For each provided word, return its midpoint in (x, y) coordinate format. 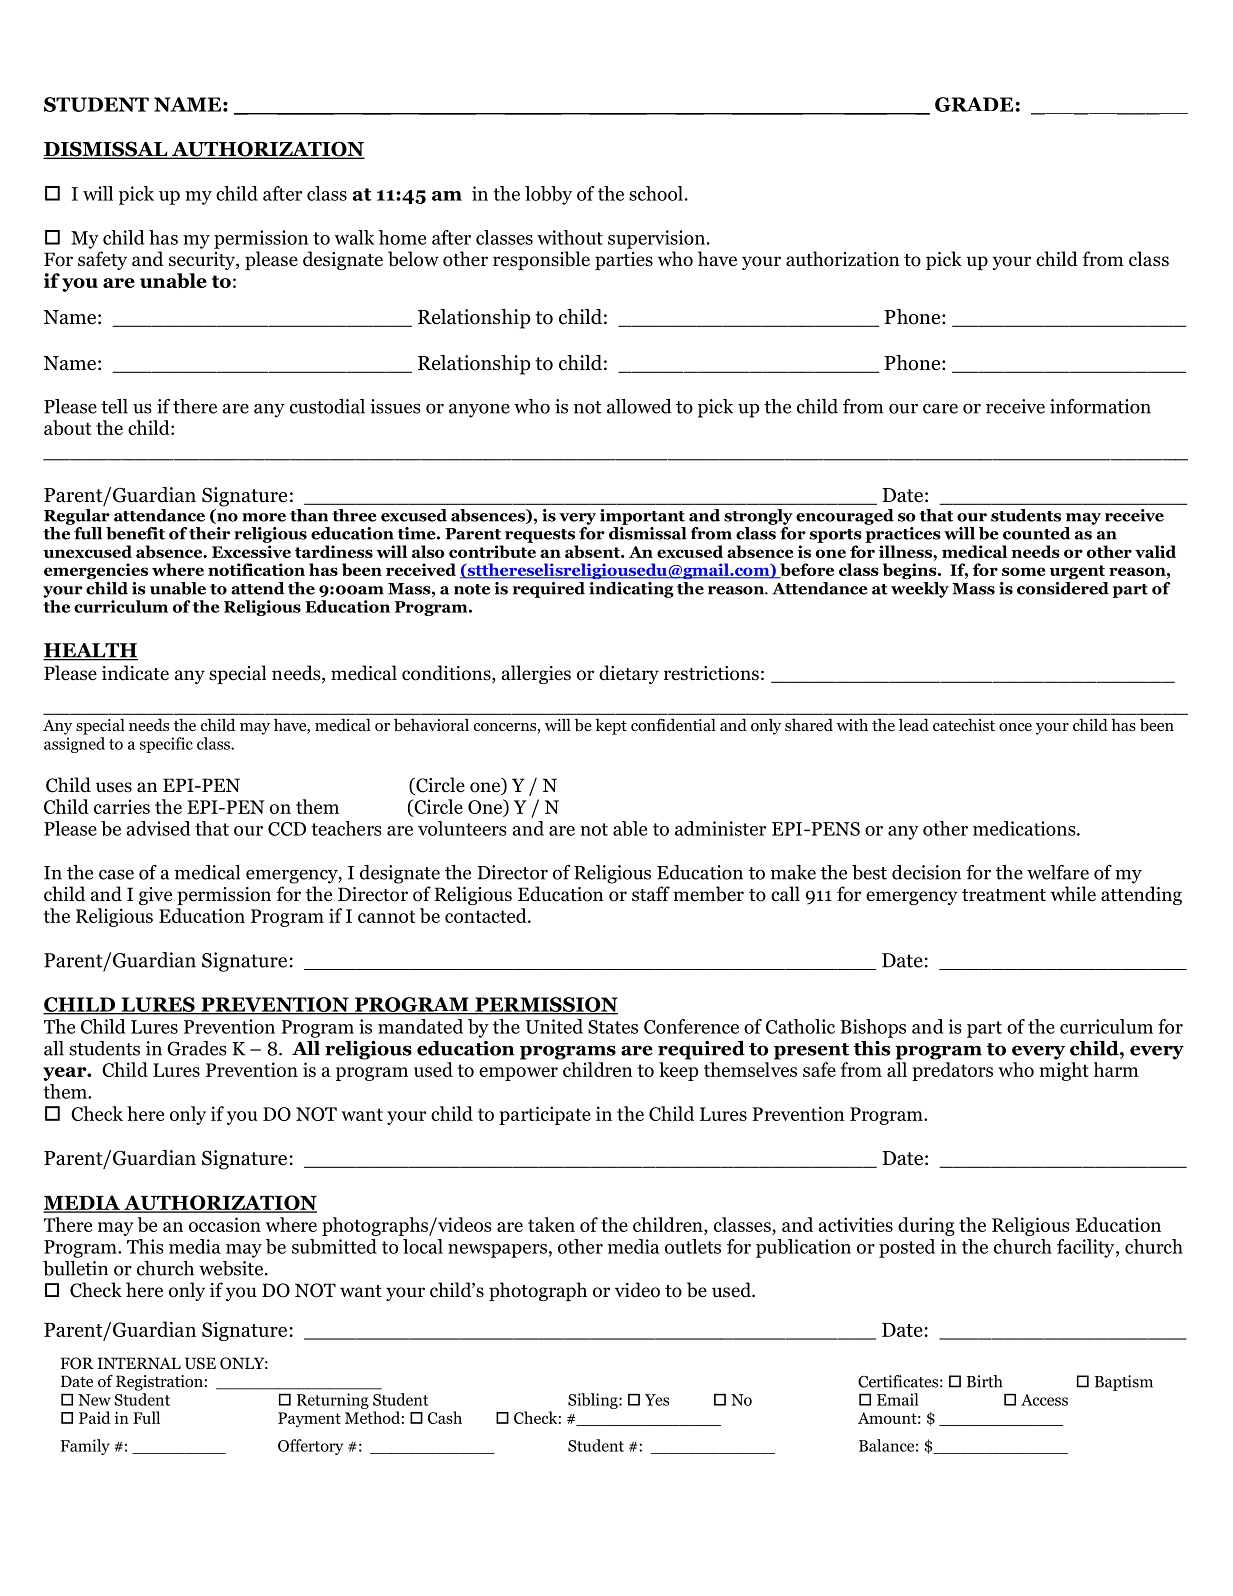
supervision (658, 239)
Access (1044, 1400)
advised (158, 828)
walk (354, 237)
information (1100, 406)
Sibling (594, 1401)
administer (720, 828)
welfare (1058, 872)
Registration (160, 1383)
